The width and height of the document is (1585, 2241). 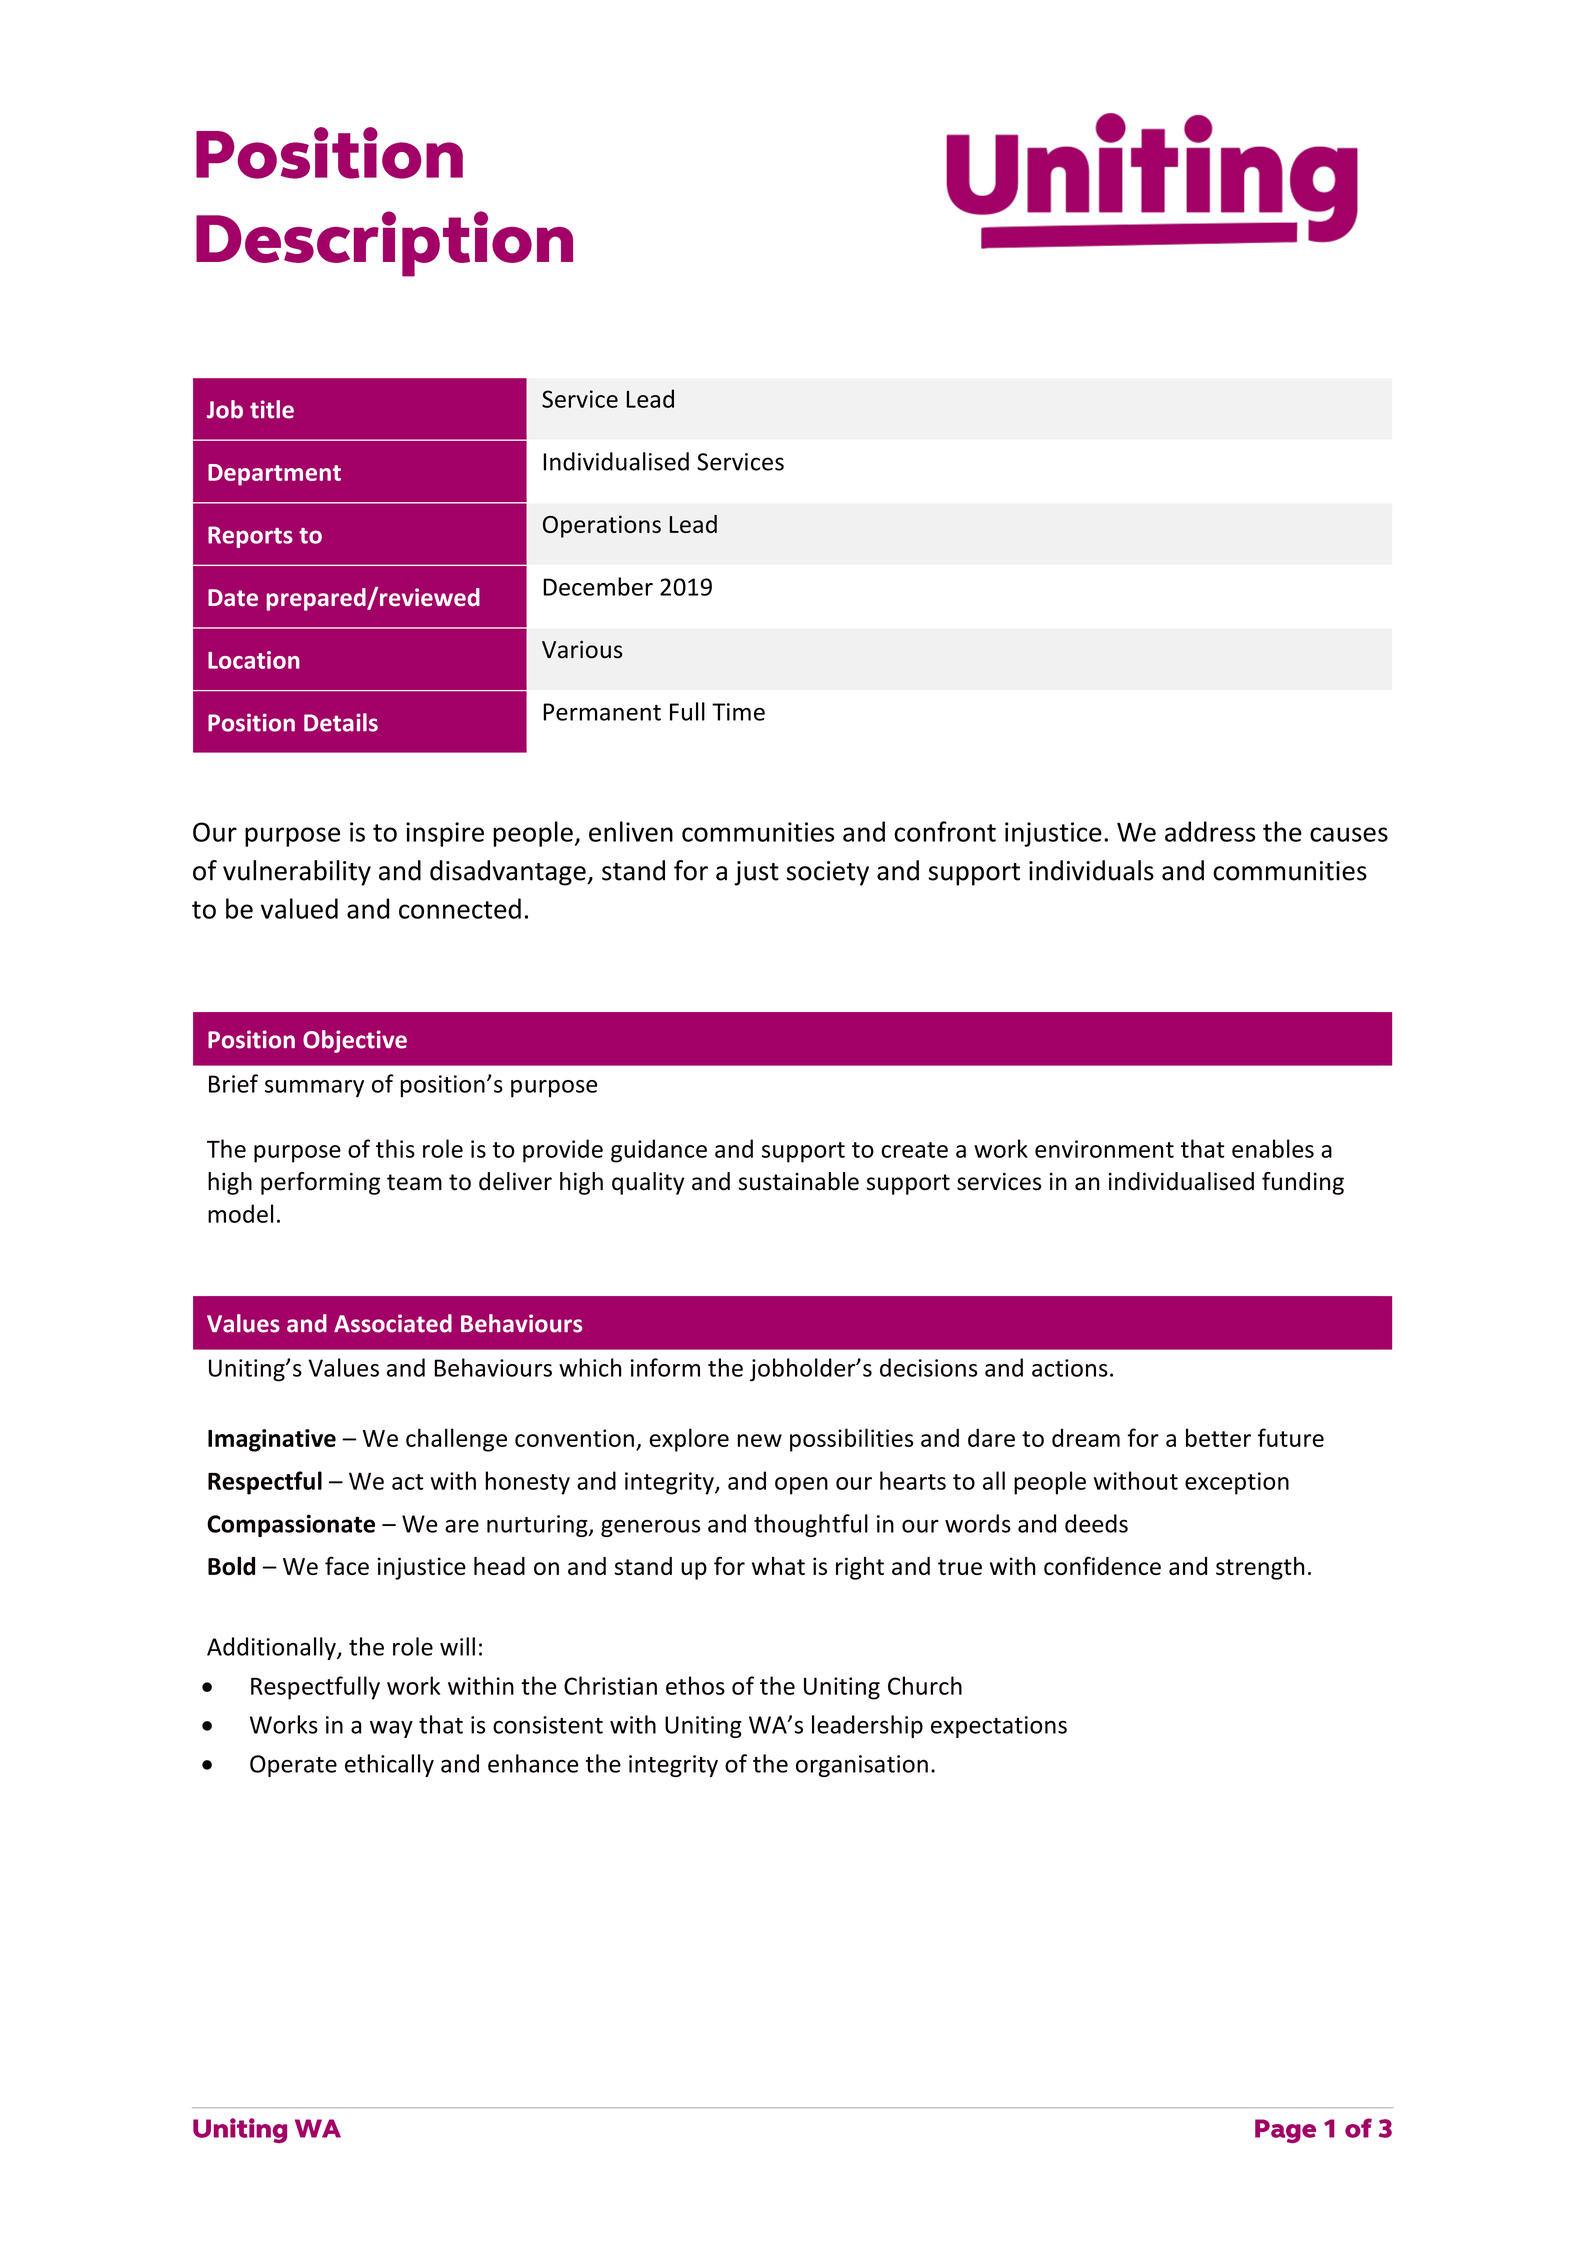 What do you see at coordinates (274, 475) in the document?
I see `Department` at bounding box center [274, 475].
